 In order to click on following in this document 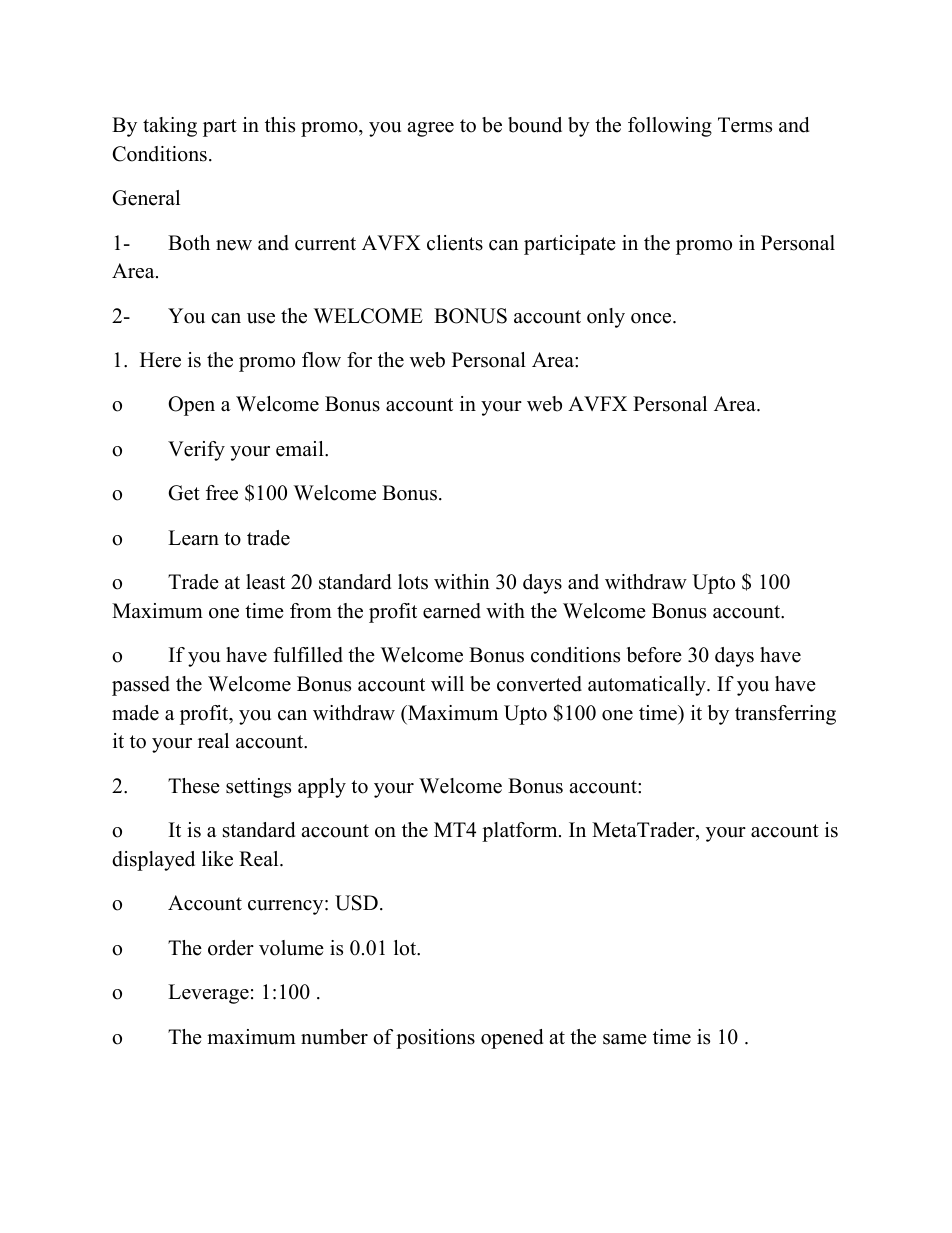, I will do `click(670, 127)`.
